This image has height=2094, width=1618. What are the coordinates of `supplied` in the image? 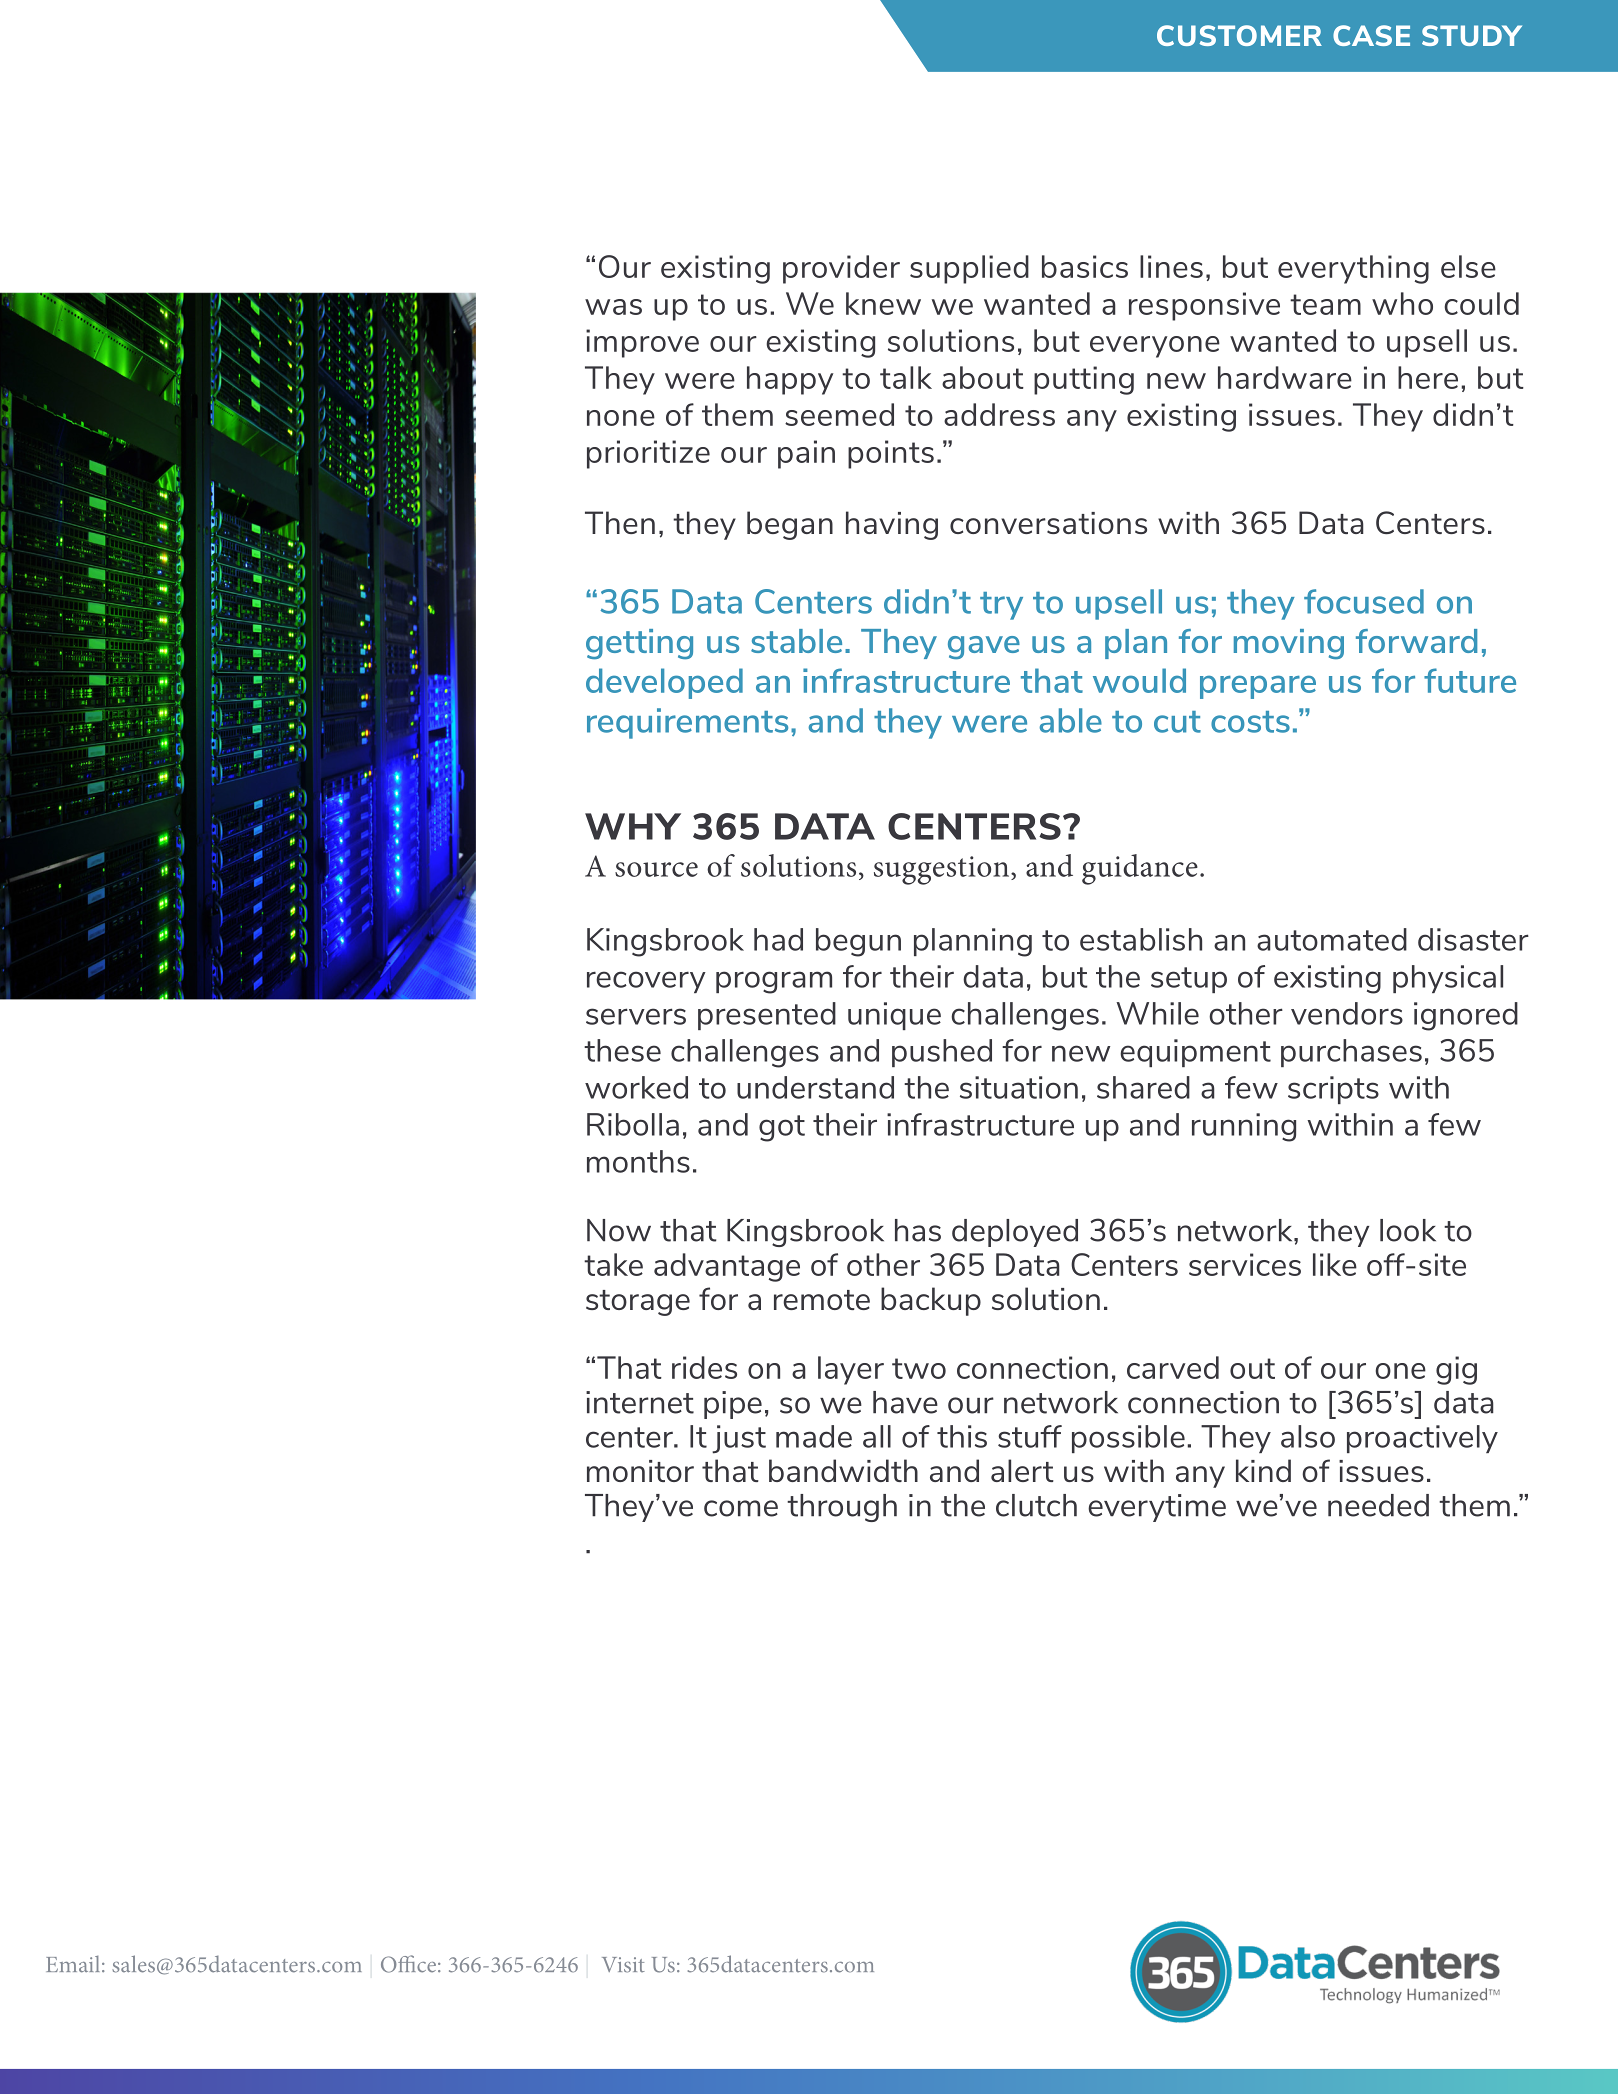 It's located at (969, 269).
